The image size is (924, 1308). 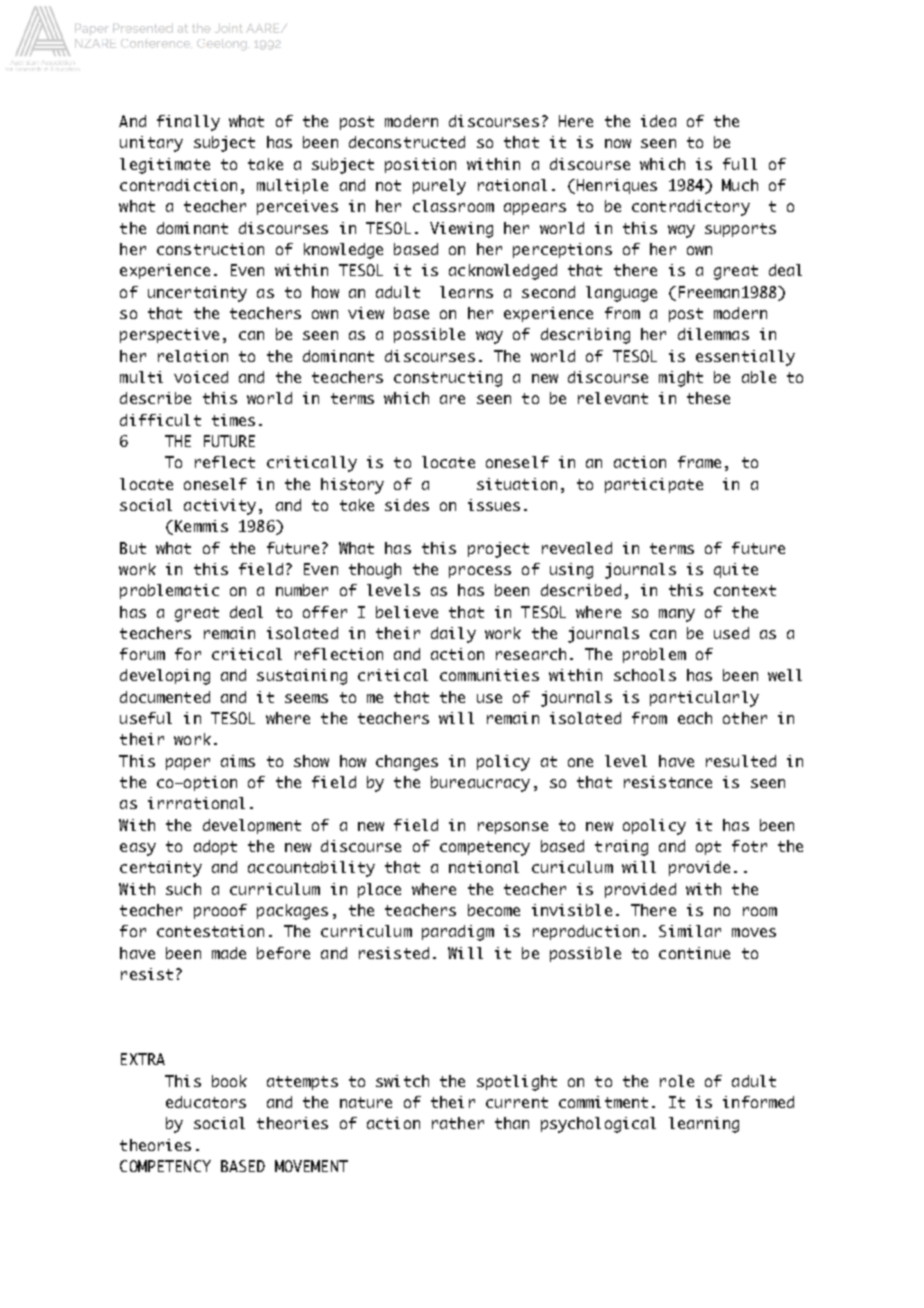 I want to click on finally, so click(x=188, y=123).
